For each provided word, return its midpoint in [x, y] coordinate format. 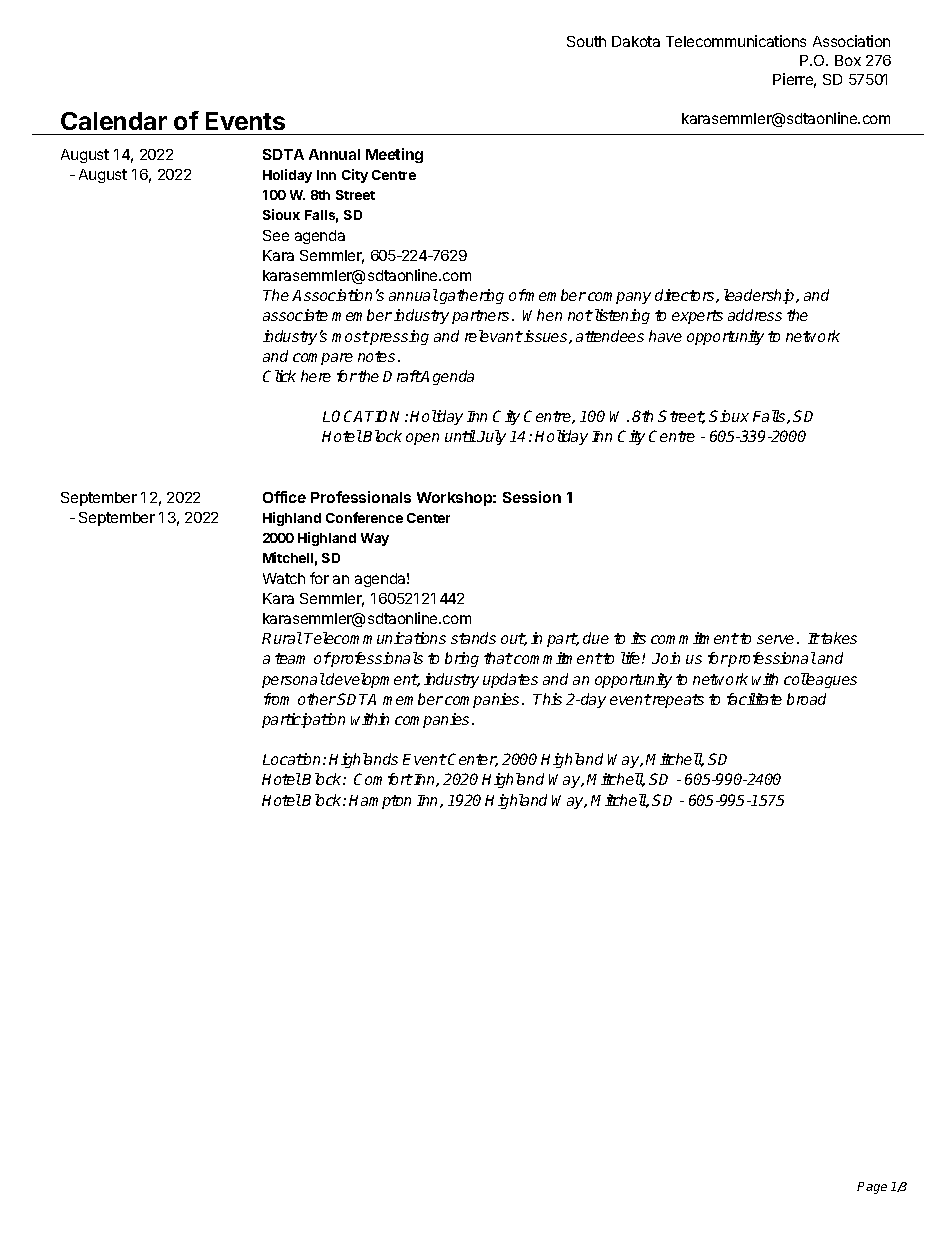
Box [848, 60]
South [586, 41]
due [596, 638]
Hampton [380, 802]
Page [872, 1188]
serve [775, 639]
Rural [282, 638]
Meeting [394, 155]
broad [806, 699]
